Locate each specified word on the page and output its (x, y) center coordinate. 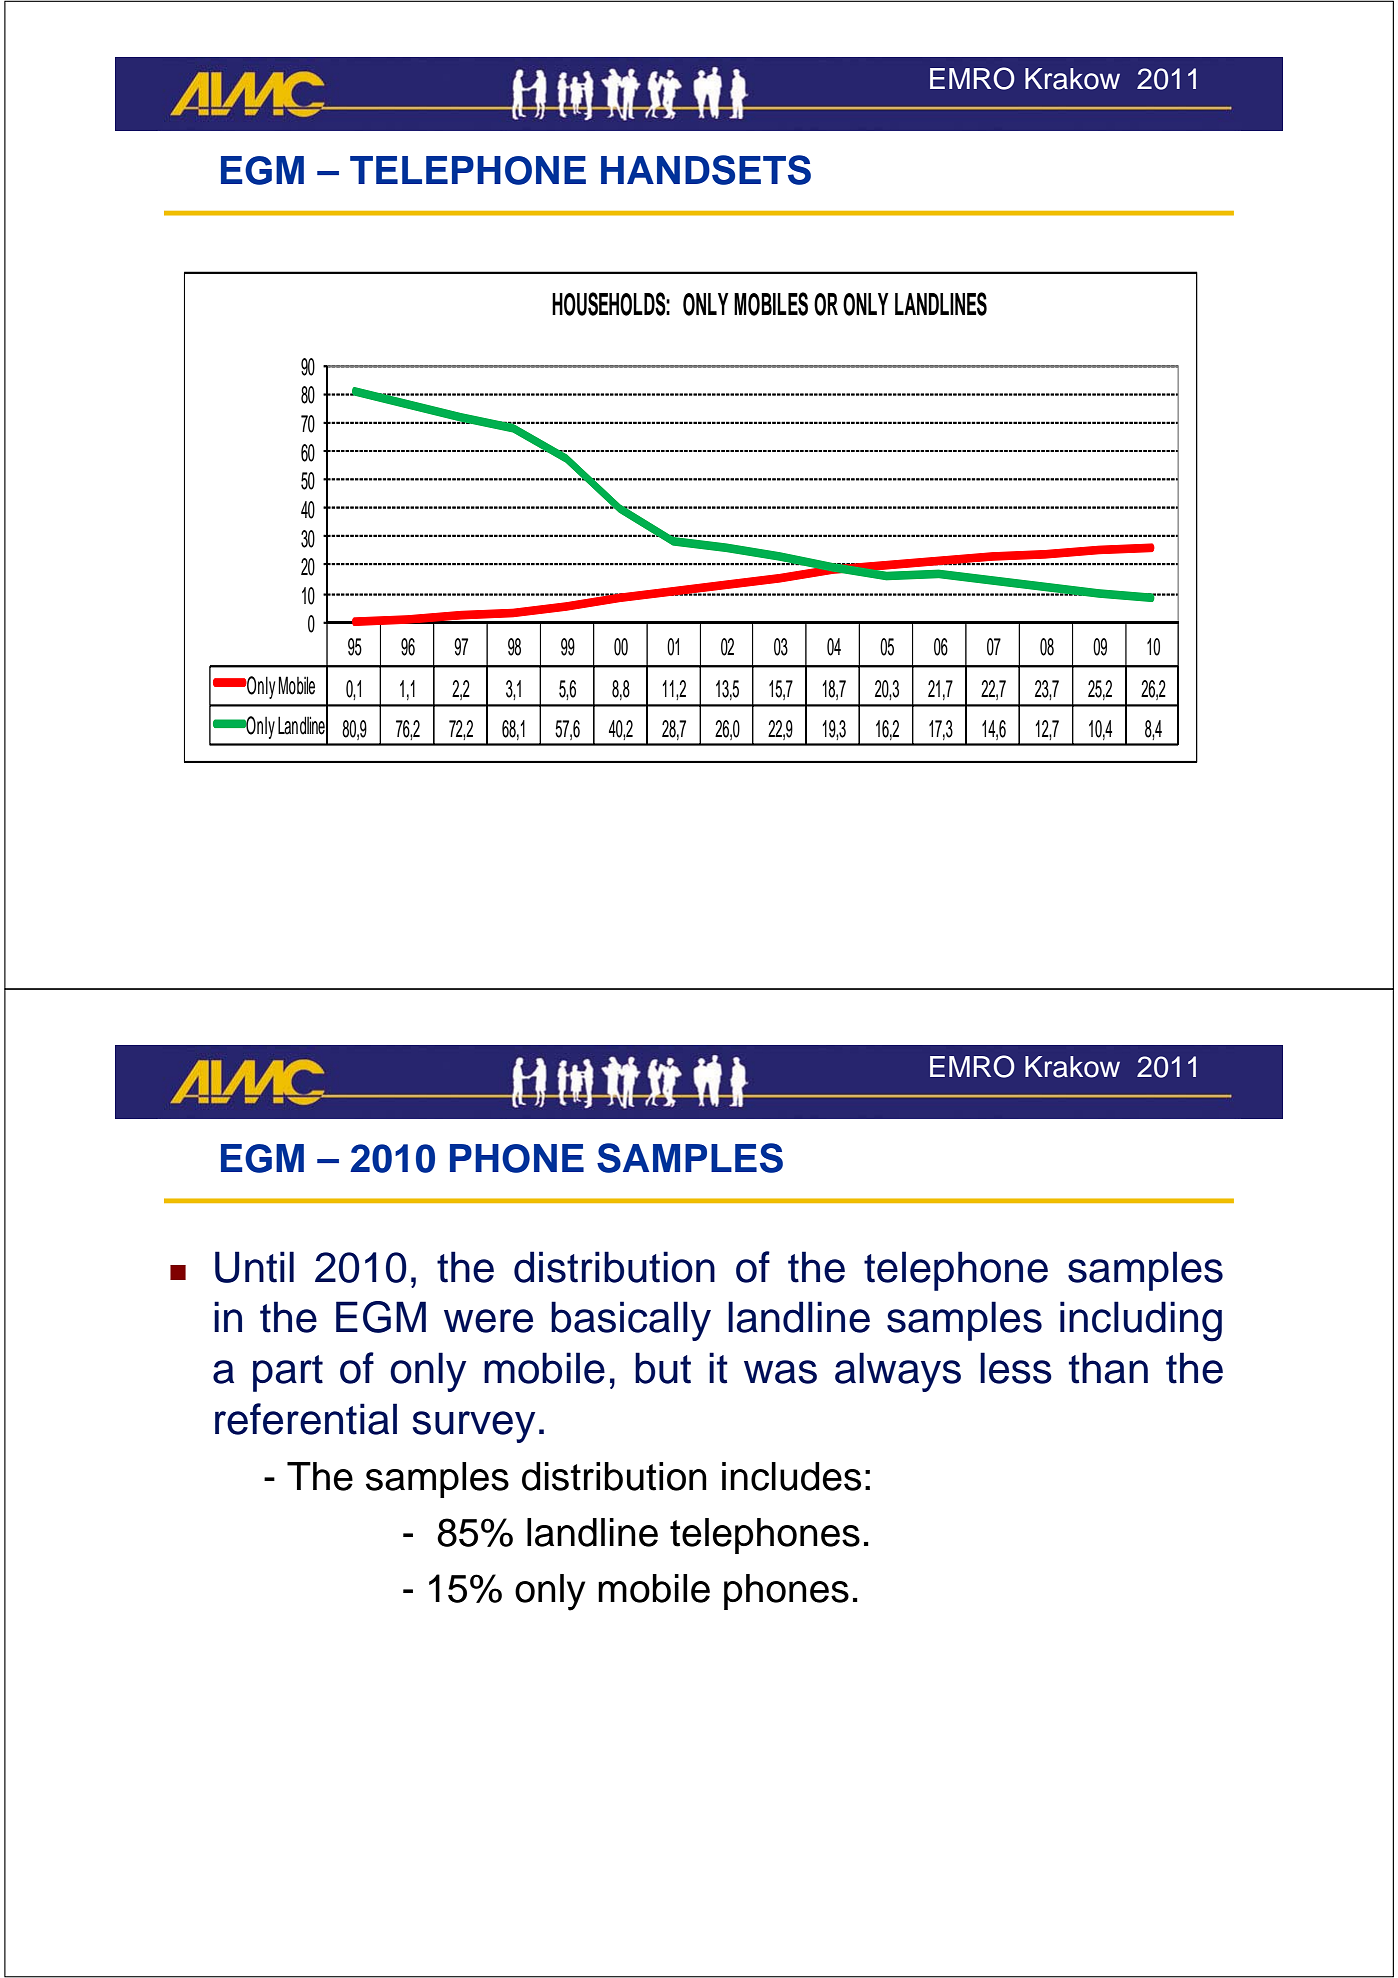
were (488, 1321)
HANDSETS (706, 170)
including (1141, 1321)
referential (306, 1419)
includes (791, 1476)
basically (631, 1321)
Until (254, 1267)
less (1016, 1368)
